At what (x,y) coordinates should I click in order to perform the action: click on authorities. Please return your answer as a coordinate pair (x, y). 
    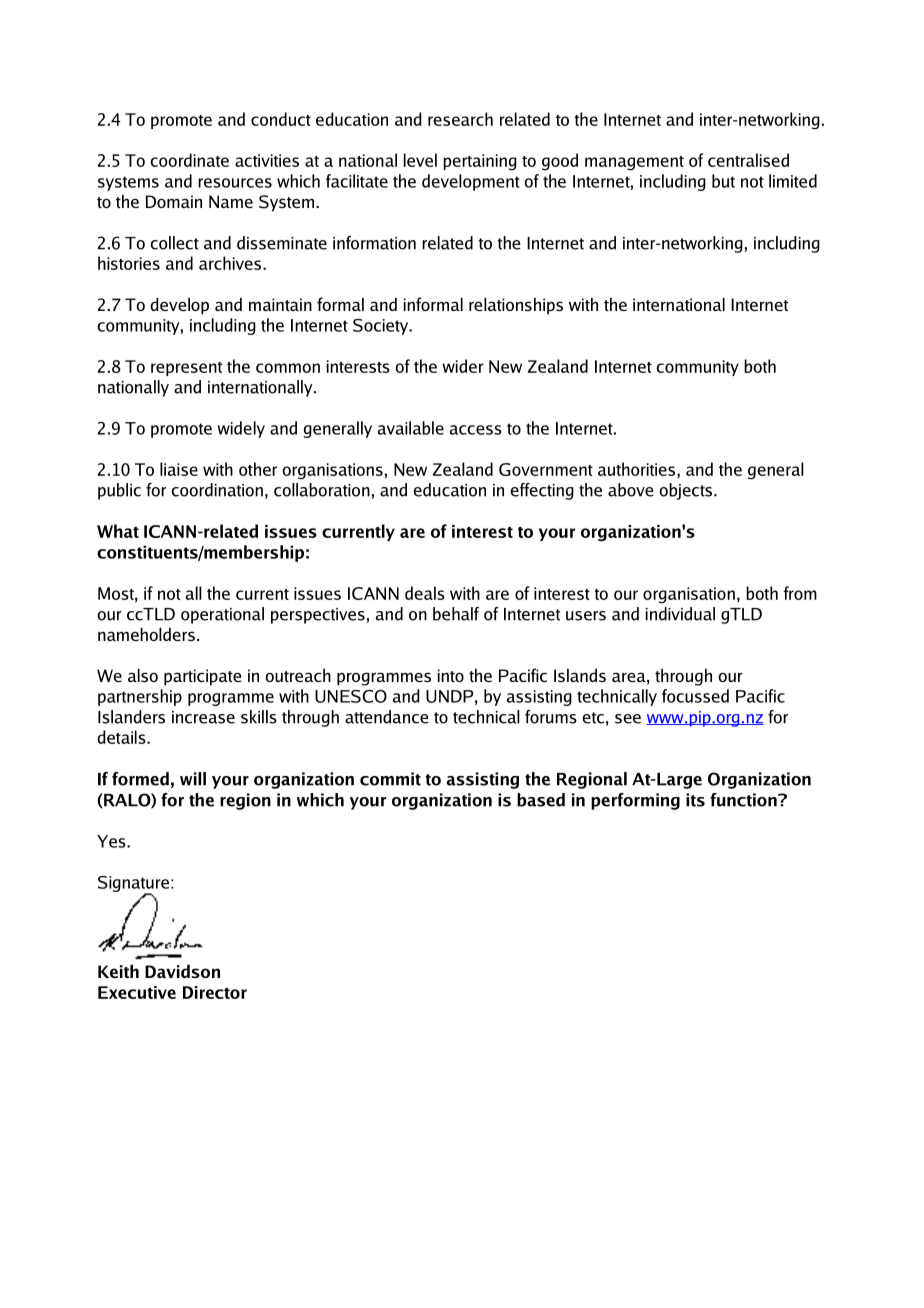
    Looking at the image, I should click on (638, 469).
